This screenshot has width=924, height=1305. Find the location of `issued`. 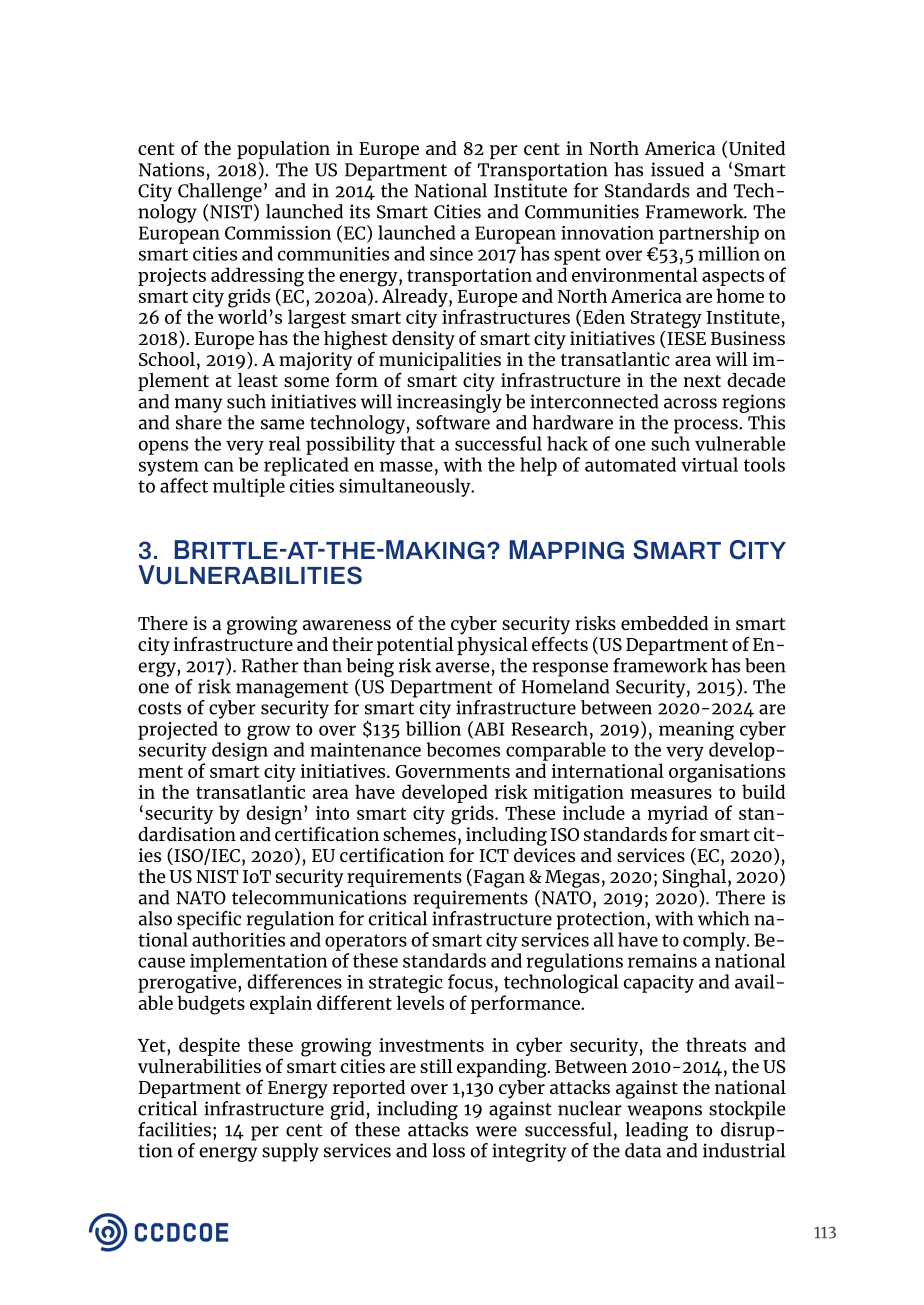

issued is located at coordinates (677, 169).
